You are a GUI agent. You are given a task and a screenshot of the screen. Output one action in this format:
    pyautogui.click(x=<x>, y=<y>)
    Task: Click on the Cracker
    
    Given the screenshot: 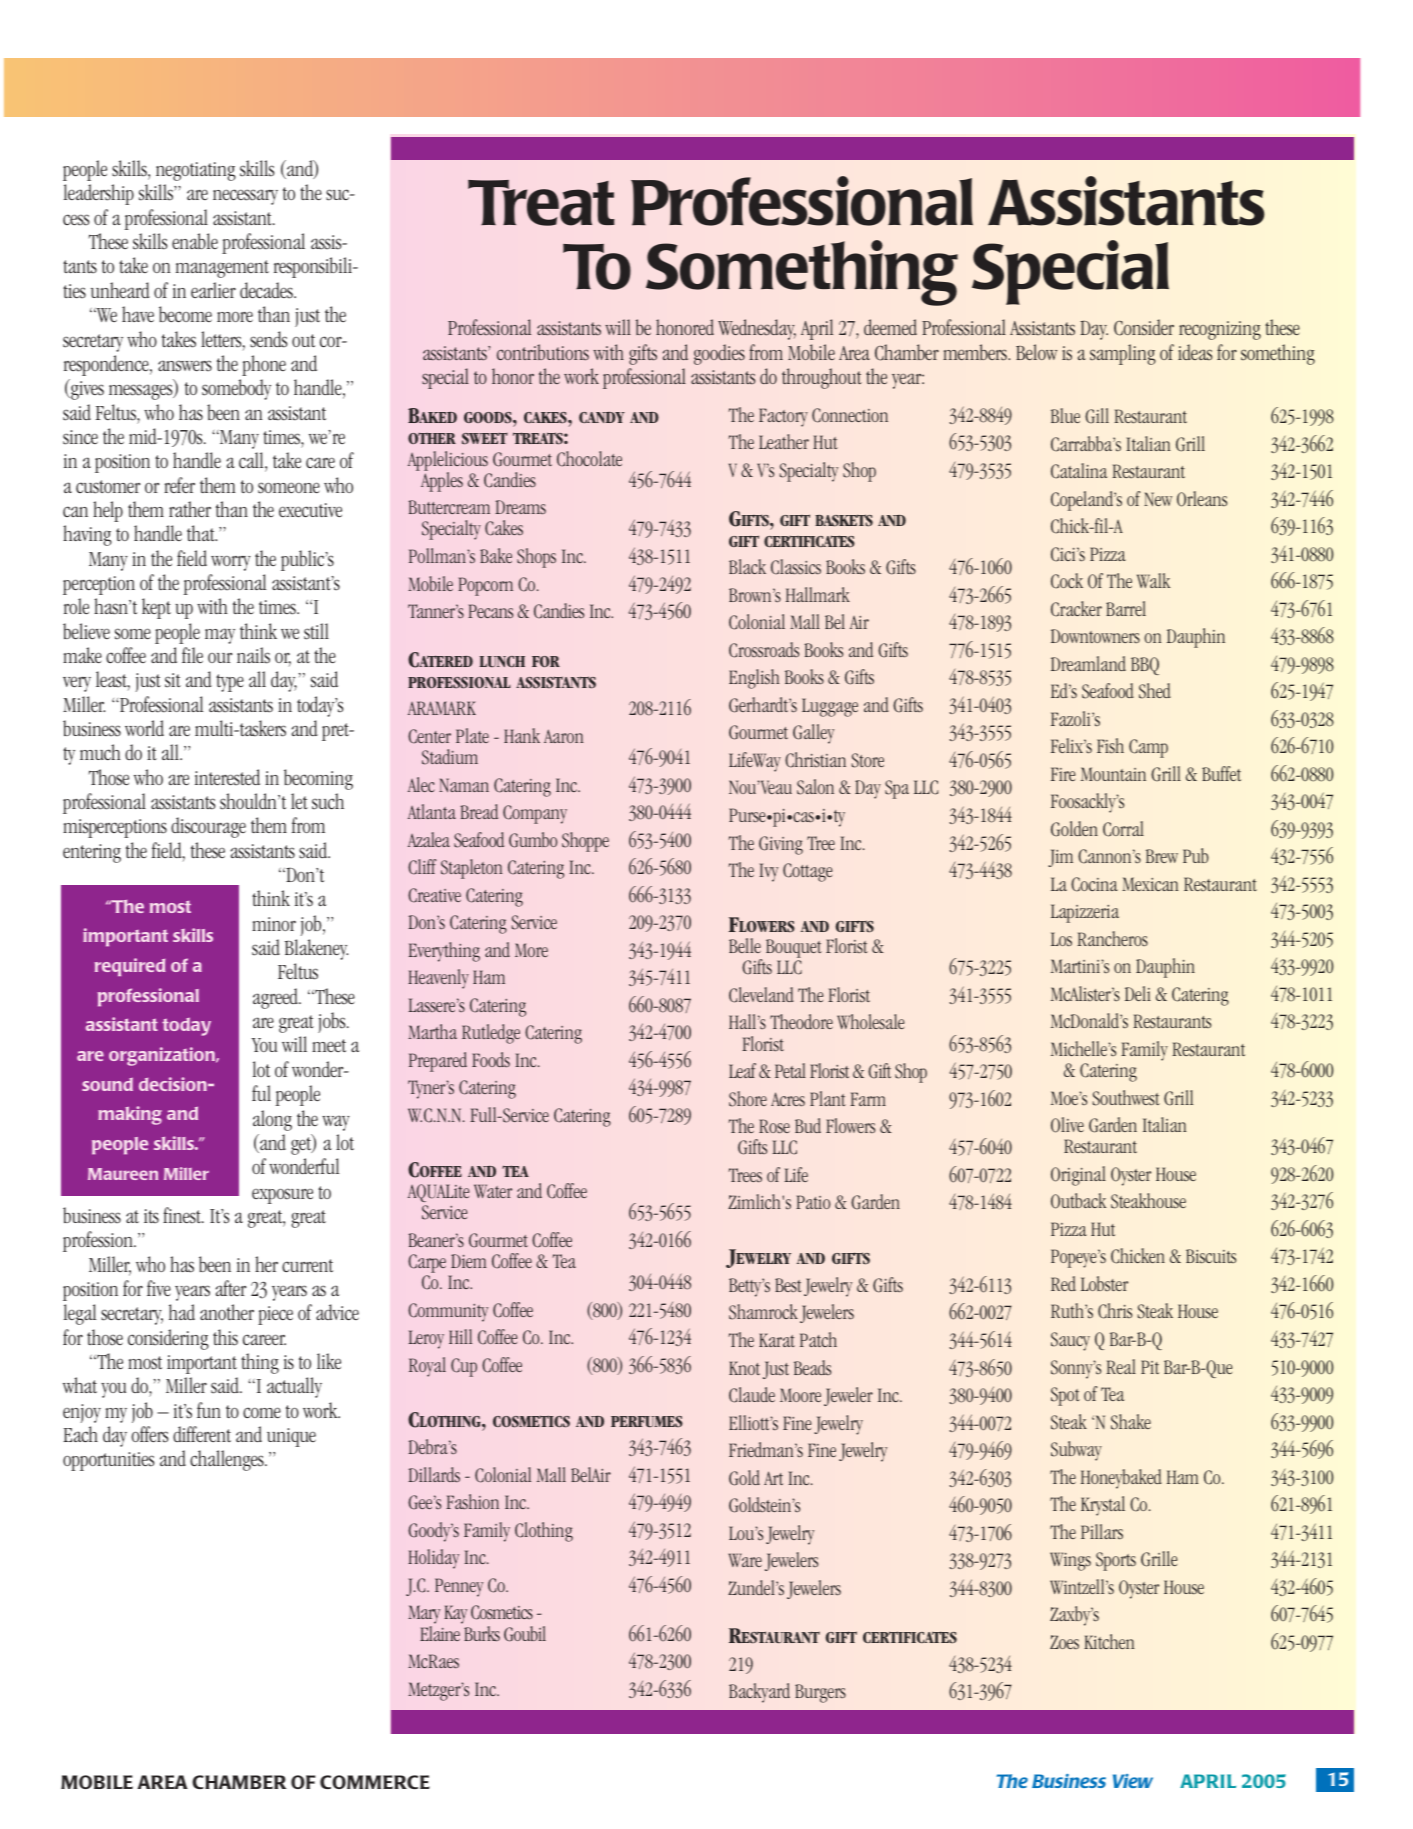 What is the action you would take?
    pyautogui.click(x=1076, y=609)
